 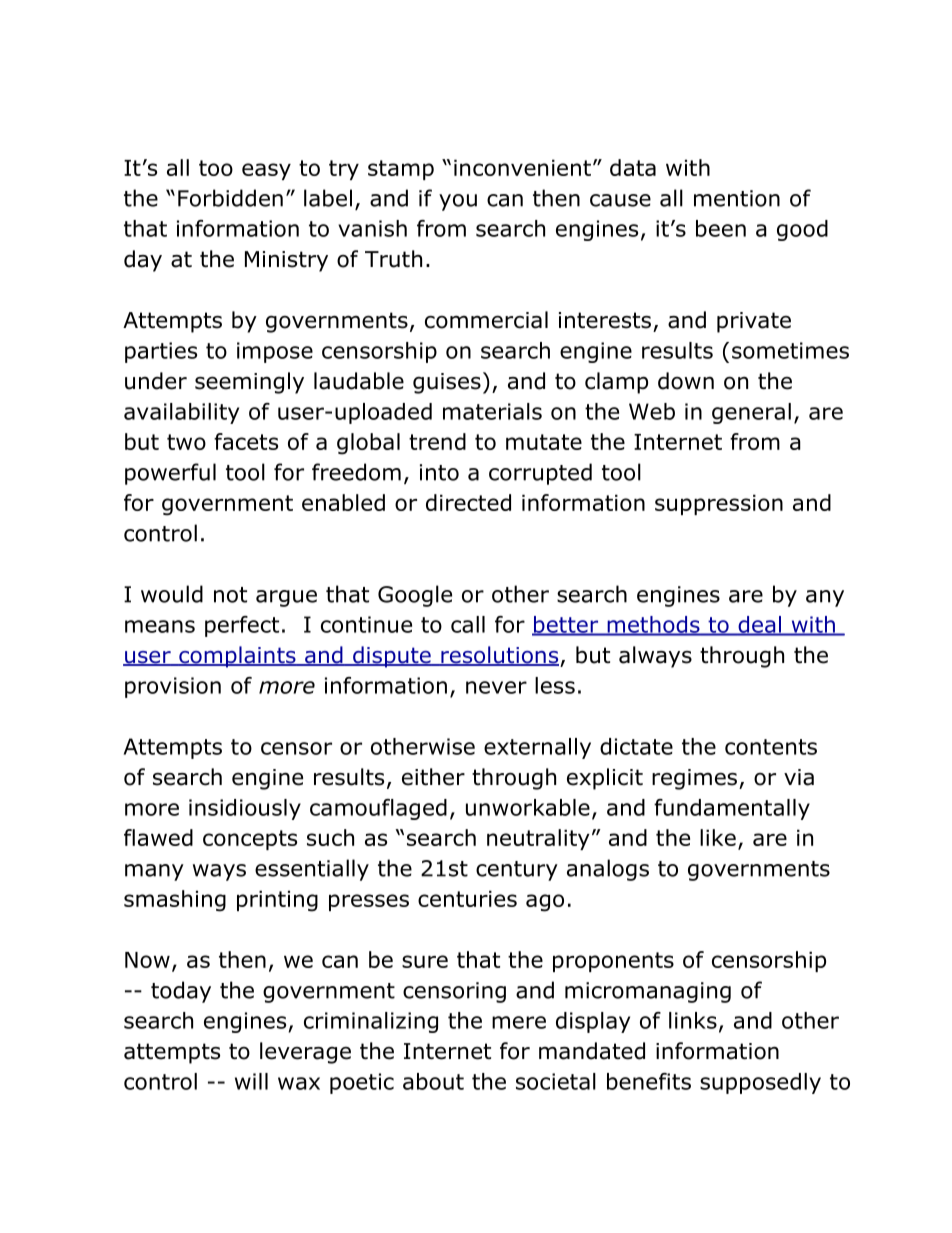 What do you see at coordinates (760, 1083) in the document?
I see `supposedly` at bounding box center [760, 1083].
